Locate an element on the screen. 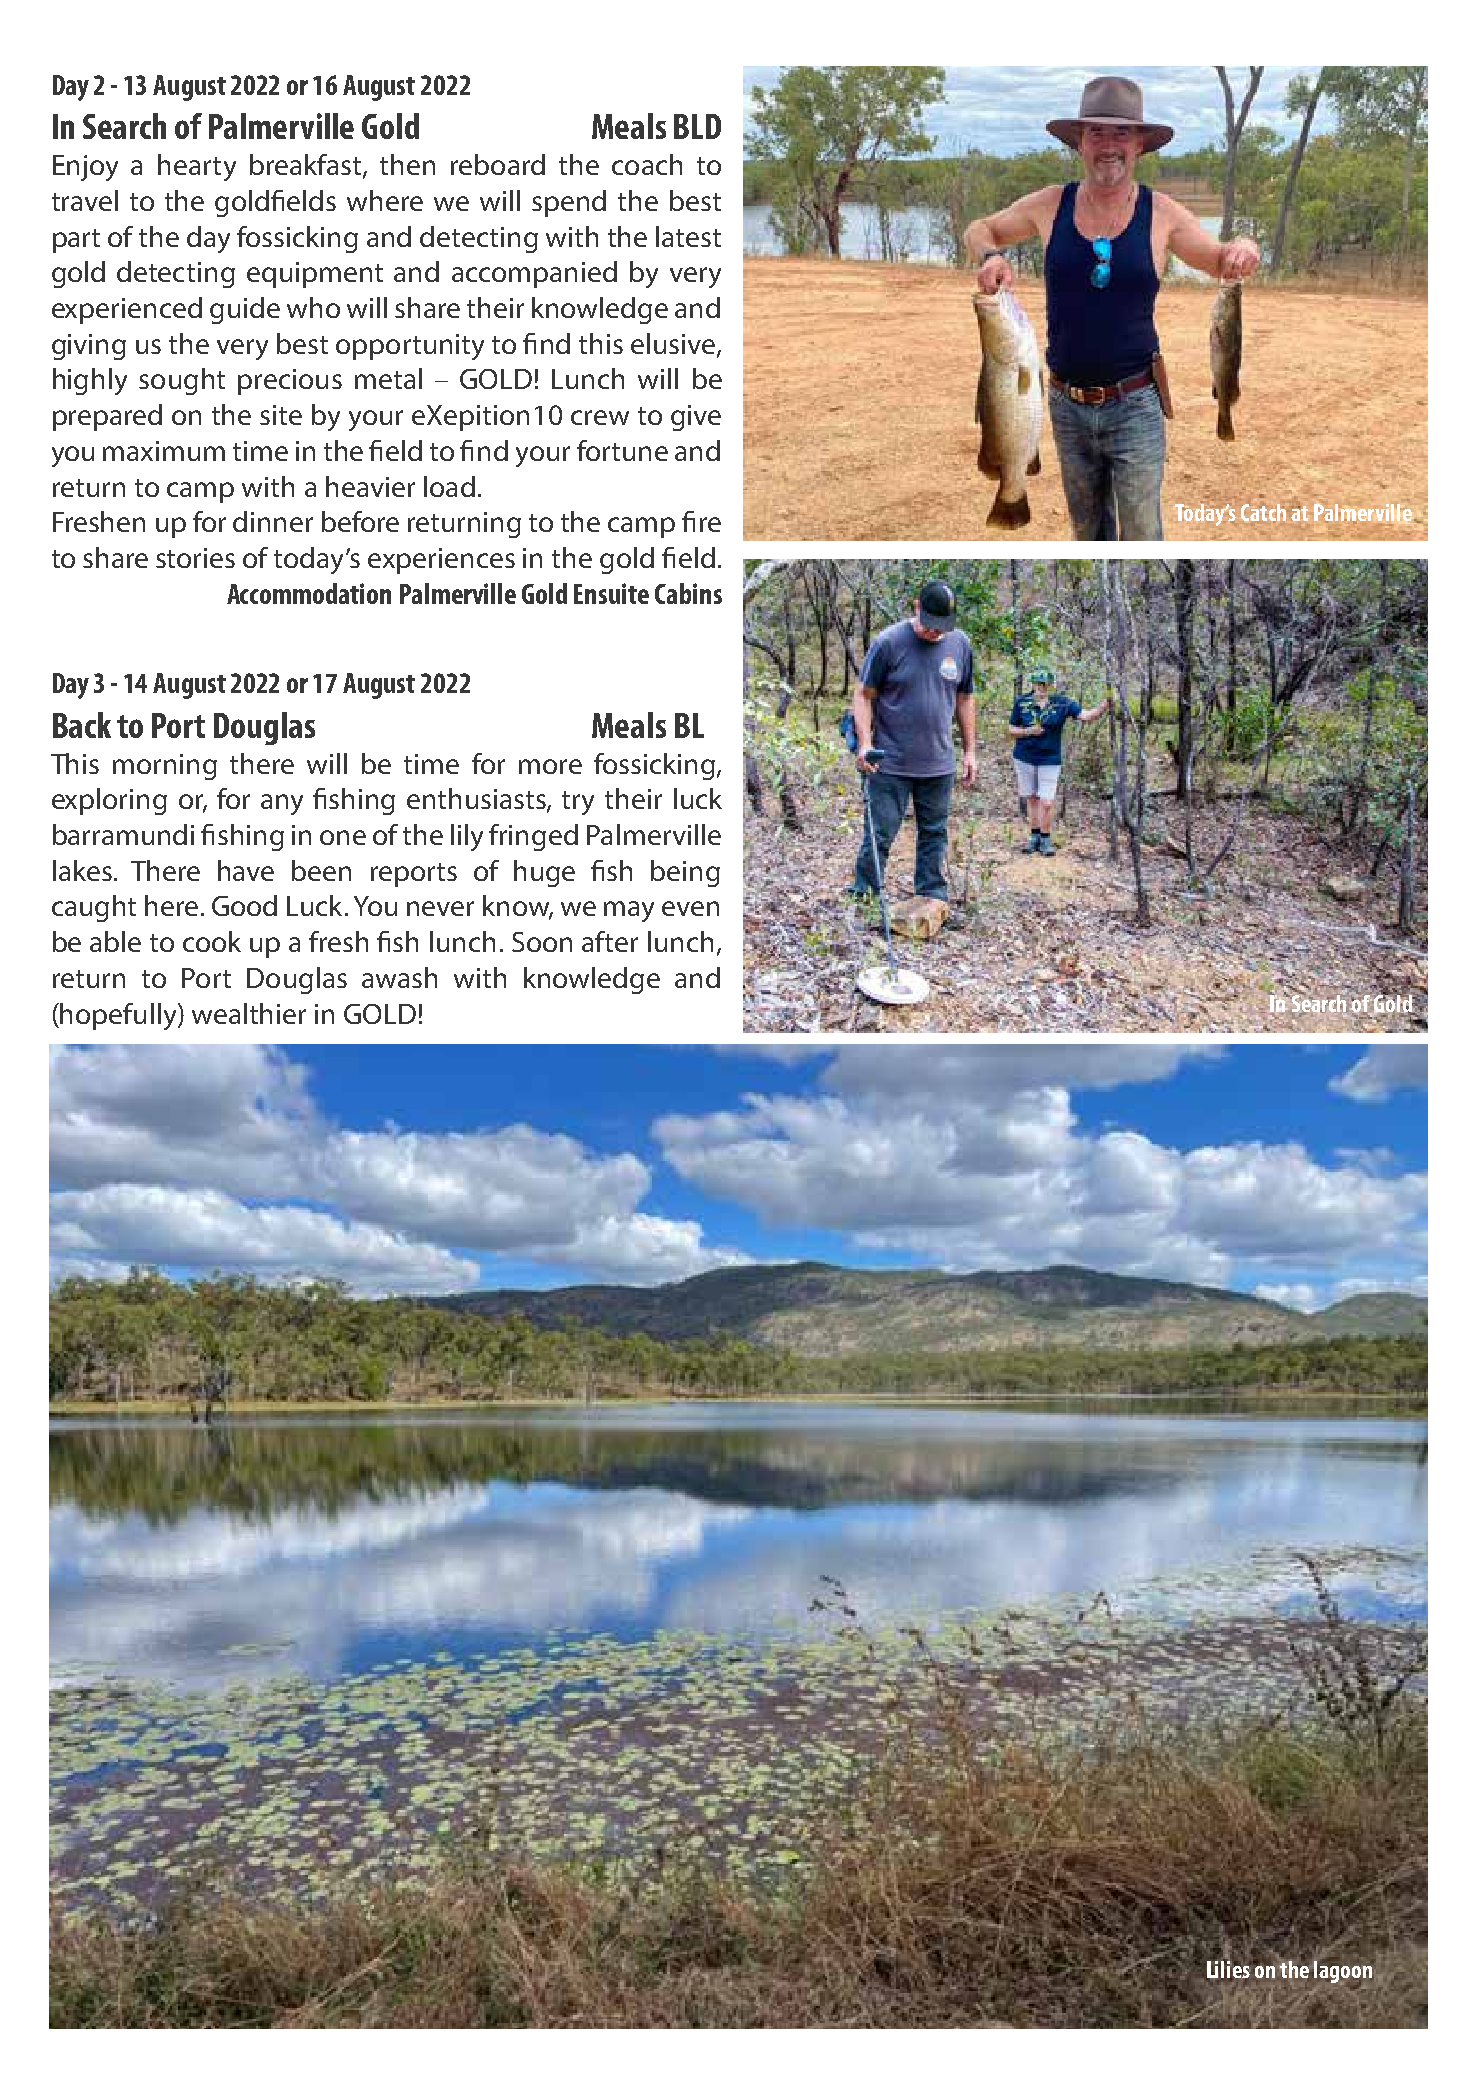 The width and height of the screenshot is (1477, 2089). hopefully is located at coordinates (119, 1016).
